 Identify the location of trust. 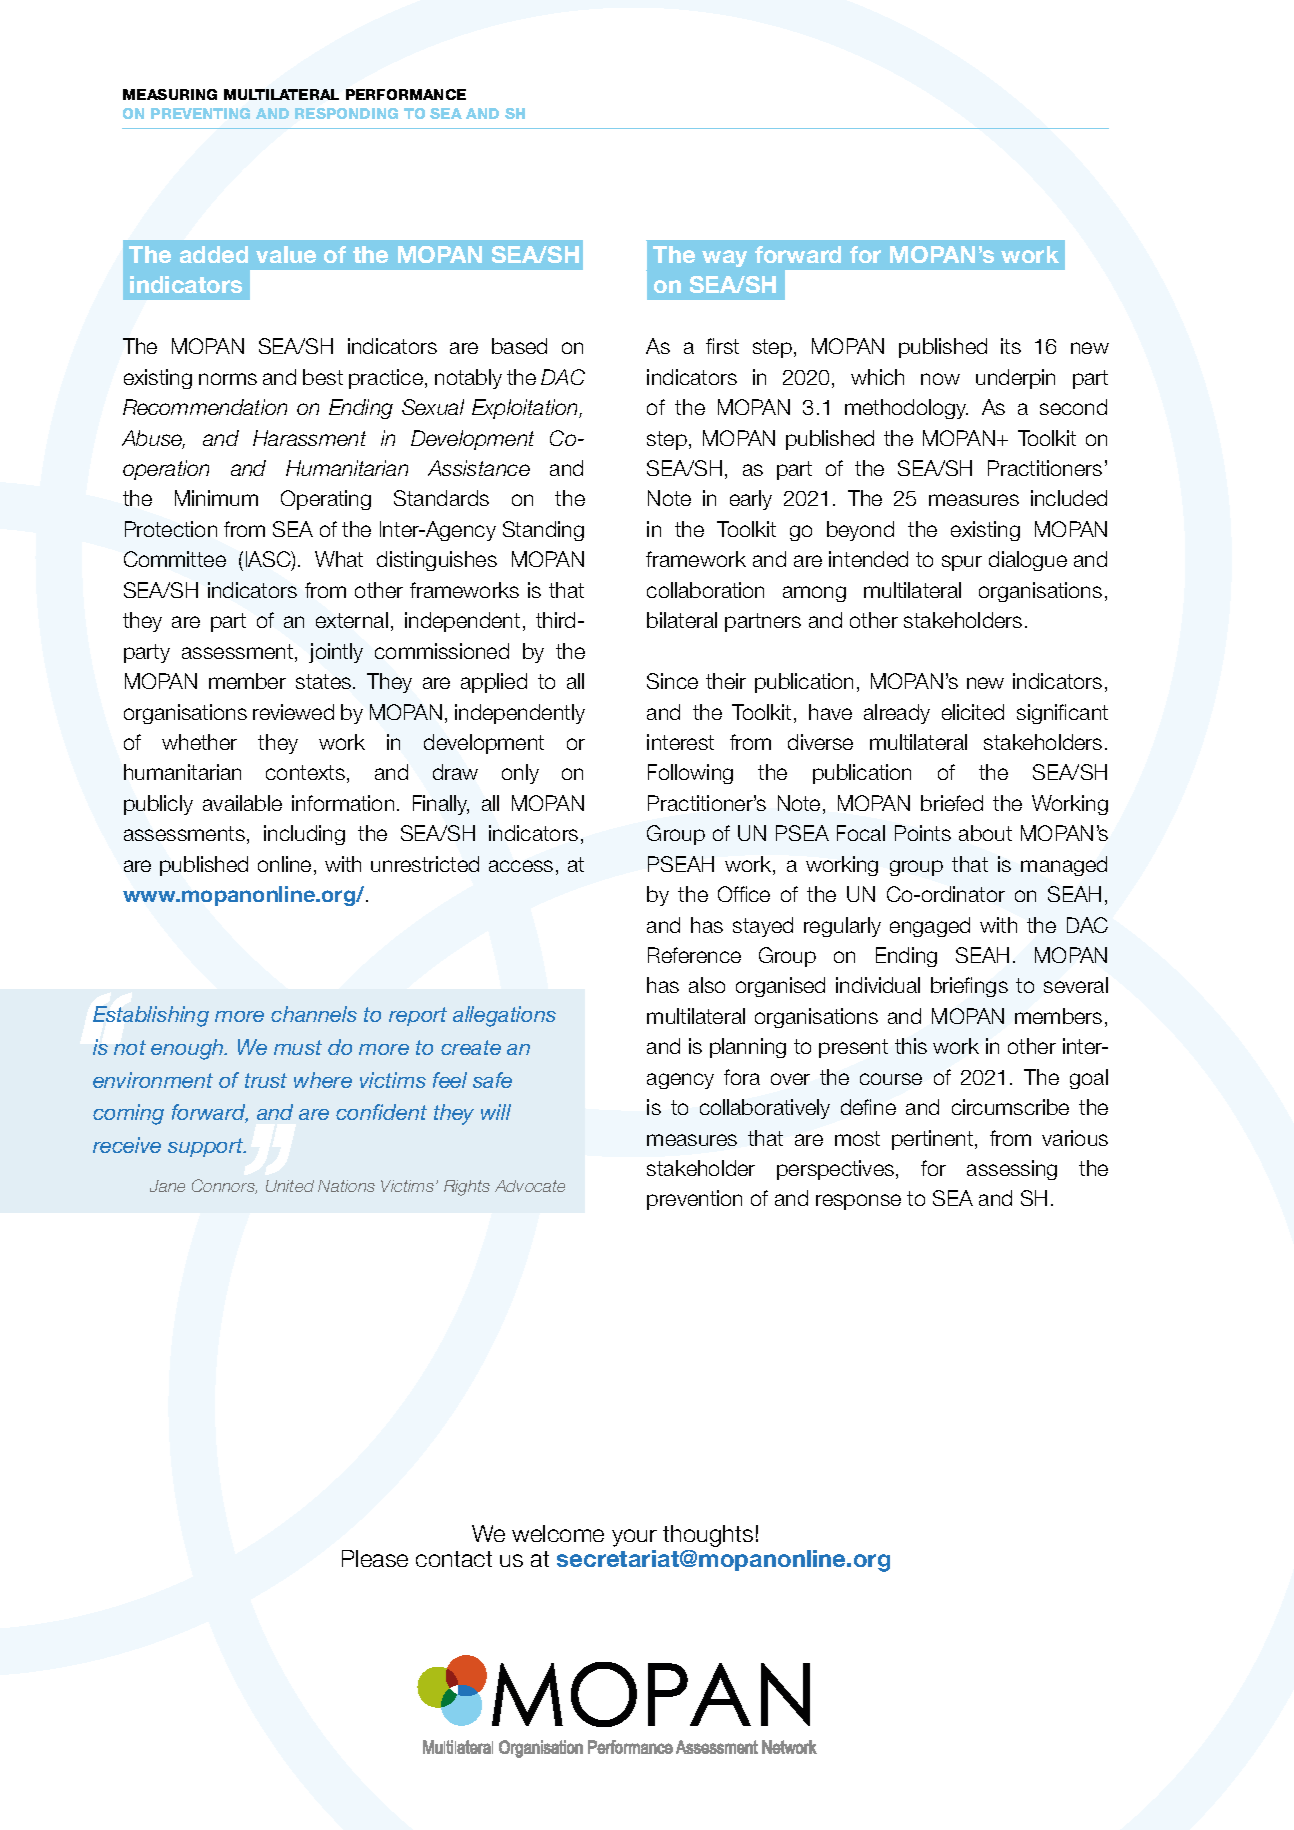
(266, 1080).
